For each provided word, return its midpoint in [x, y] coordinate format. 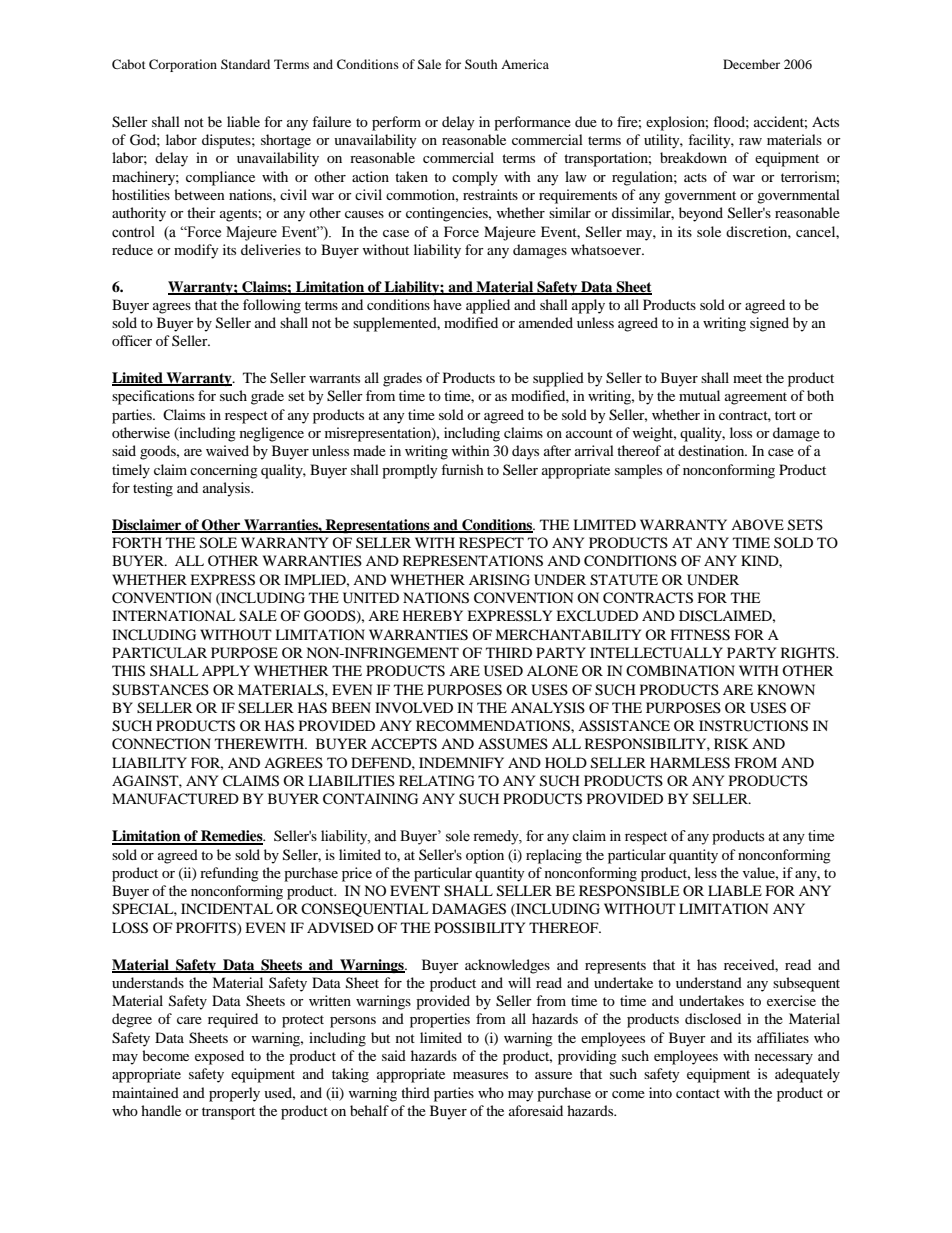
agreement [756, 398]
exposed [219, 1057]
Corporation [183, 65]
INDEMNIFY [461, 762]
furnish [462, 469]
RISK [731, 744]
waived [227, 450]
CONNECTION [161, 744]
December [751, 64]
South [481, 64]
